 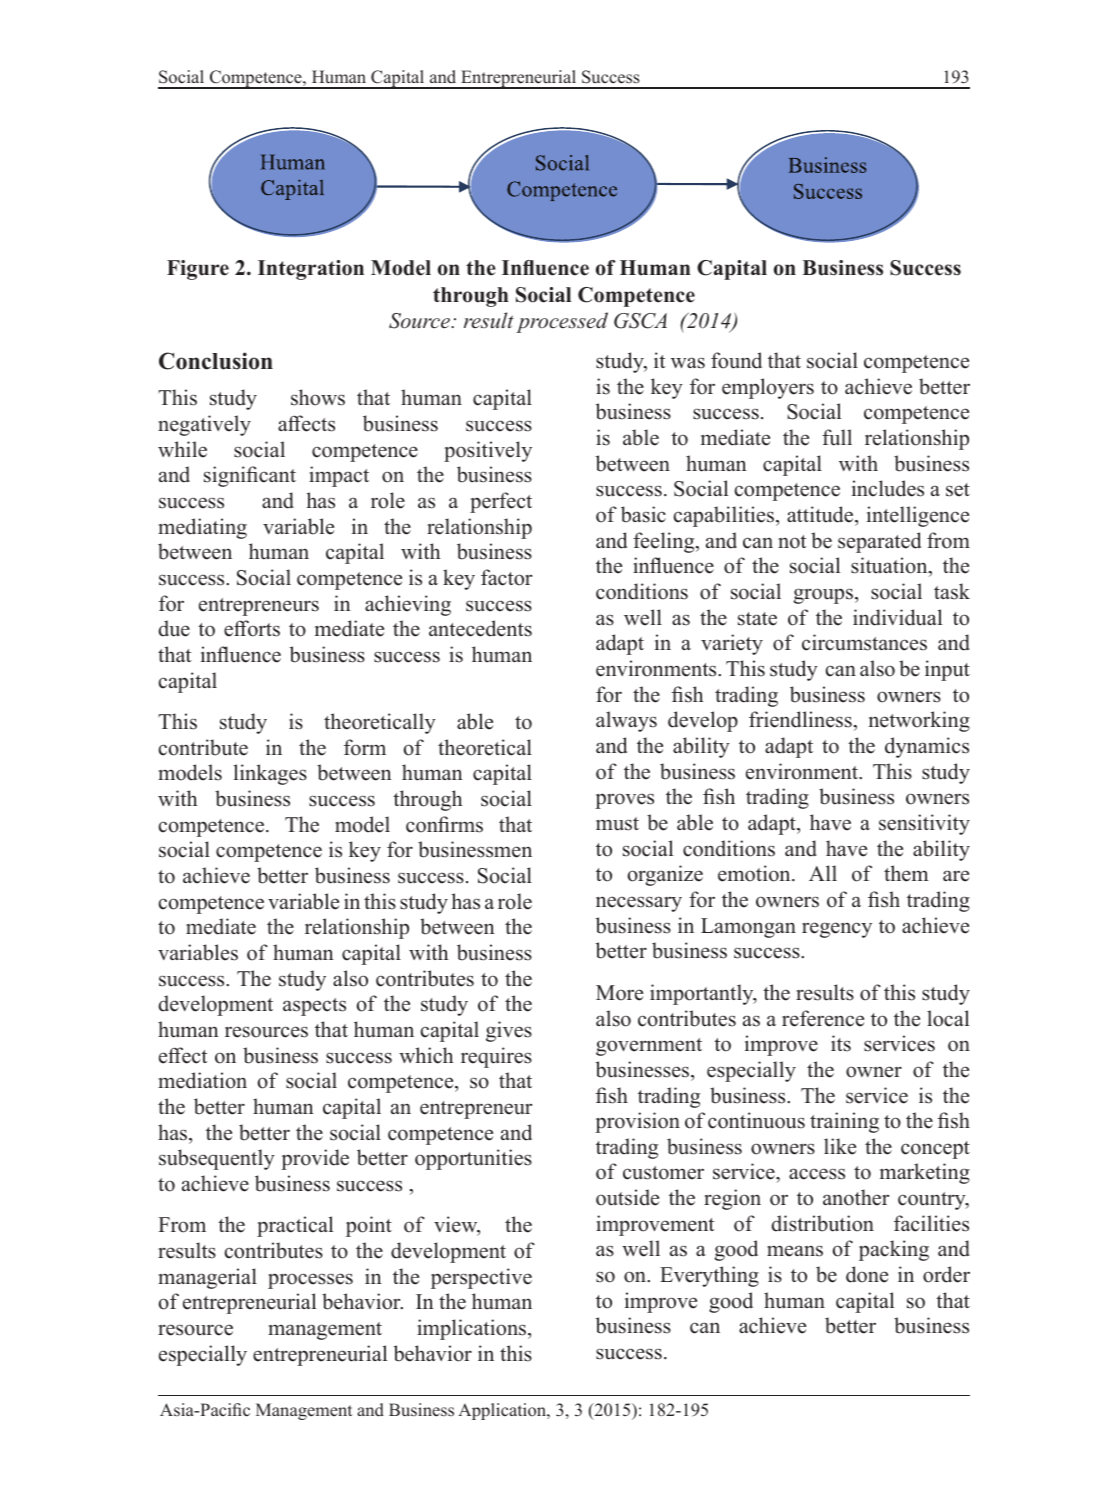 I want to click on aspects, so click(x=314, y=1007).
